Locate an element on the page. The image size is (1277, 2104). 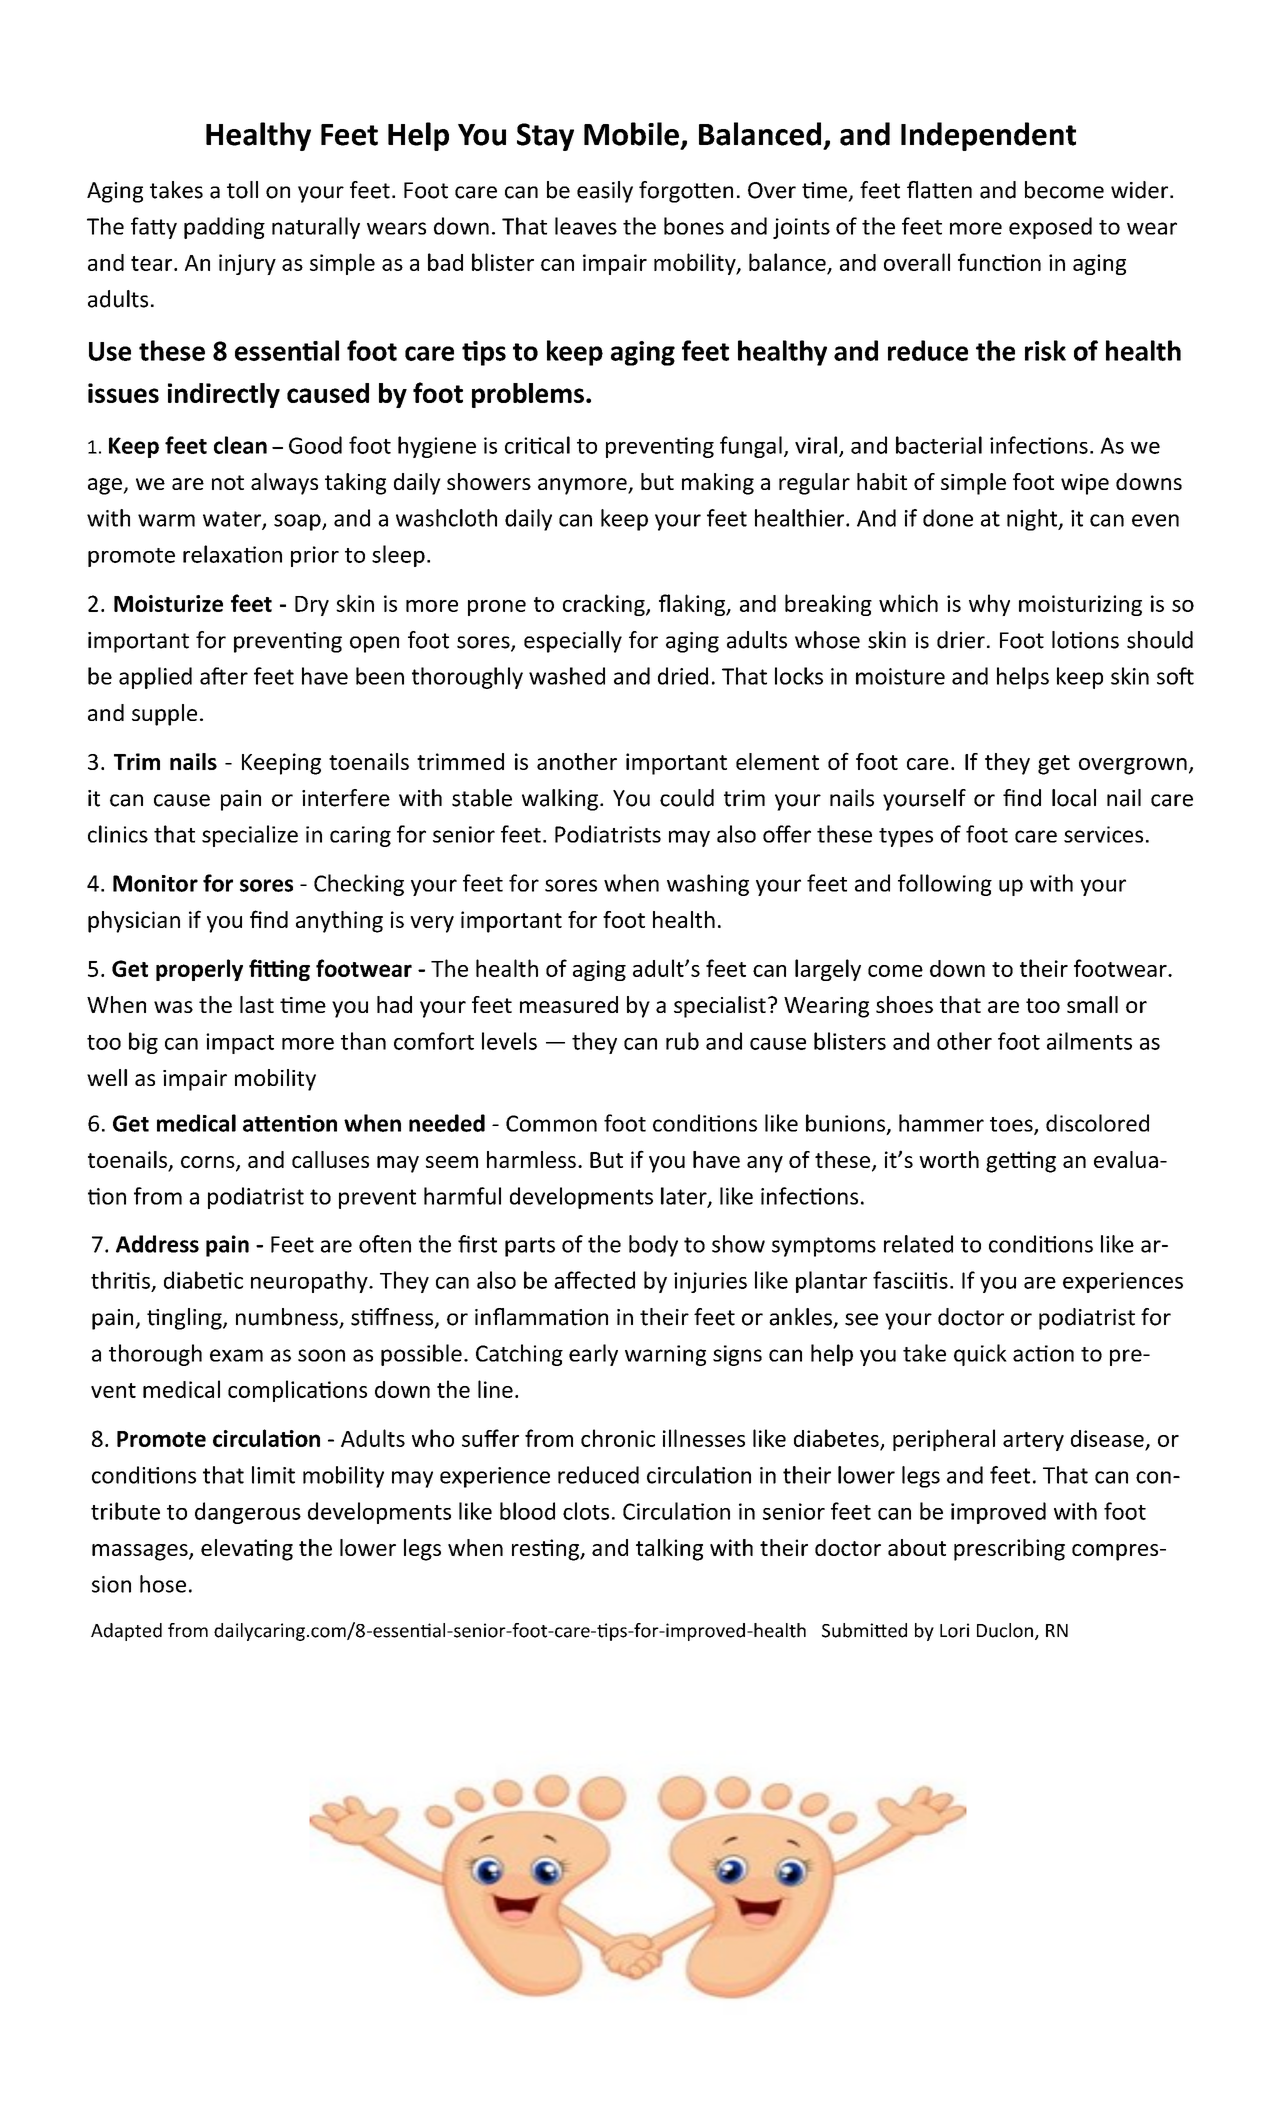
washing is located at coordinates (708, 885).
